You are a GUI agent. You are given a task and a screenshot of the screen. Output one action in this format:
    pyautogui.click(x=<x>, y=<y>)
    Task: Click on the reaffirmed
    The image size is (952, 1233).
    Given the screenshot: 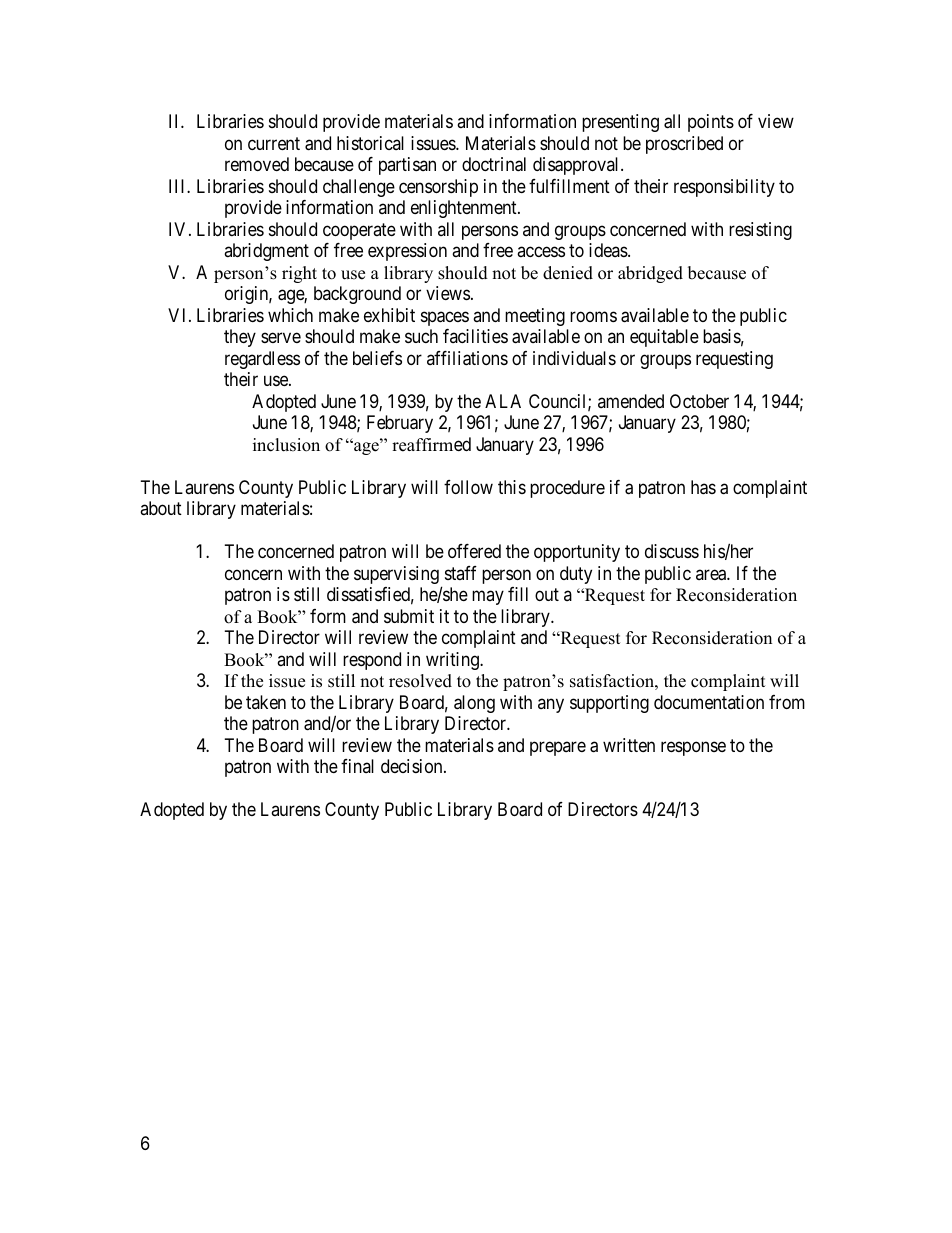 What is the action you would take?
    pyautogui.click(x=431, y=444)
